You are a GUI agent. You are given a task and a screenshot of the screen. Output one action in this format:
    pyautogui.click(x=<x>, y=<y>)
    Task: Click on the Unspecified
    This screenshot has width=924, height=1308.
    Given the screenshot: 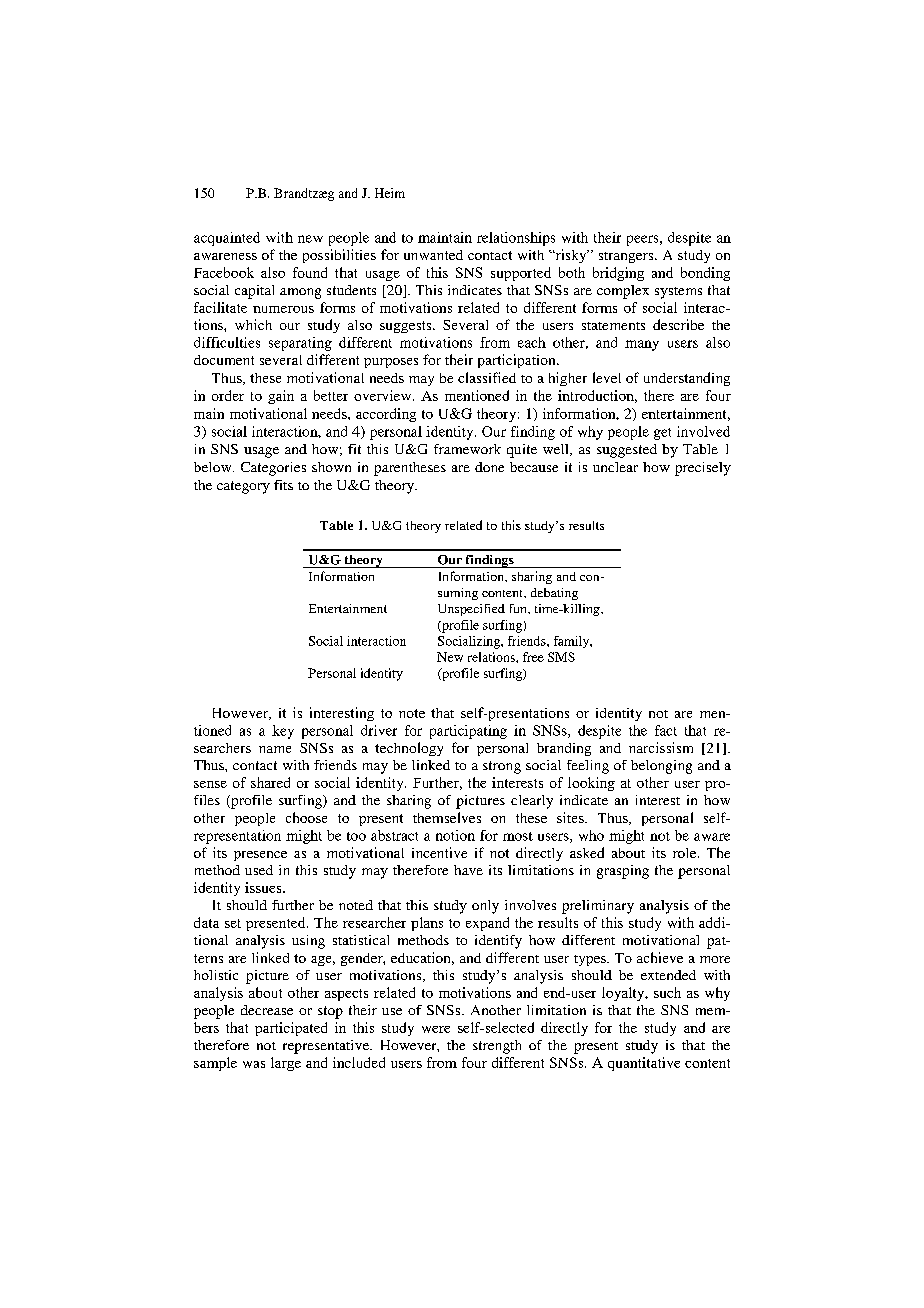 What is the action you would take?
    pyautogui.click(x=471, y=610)
